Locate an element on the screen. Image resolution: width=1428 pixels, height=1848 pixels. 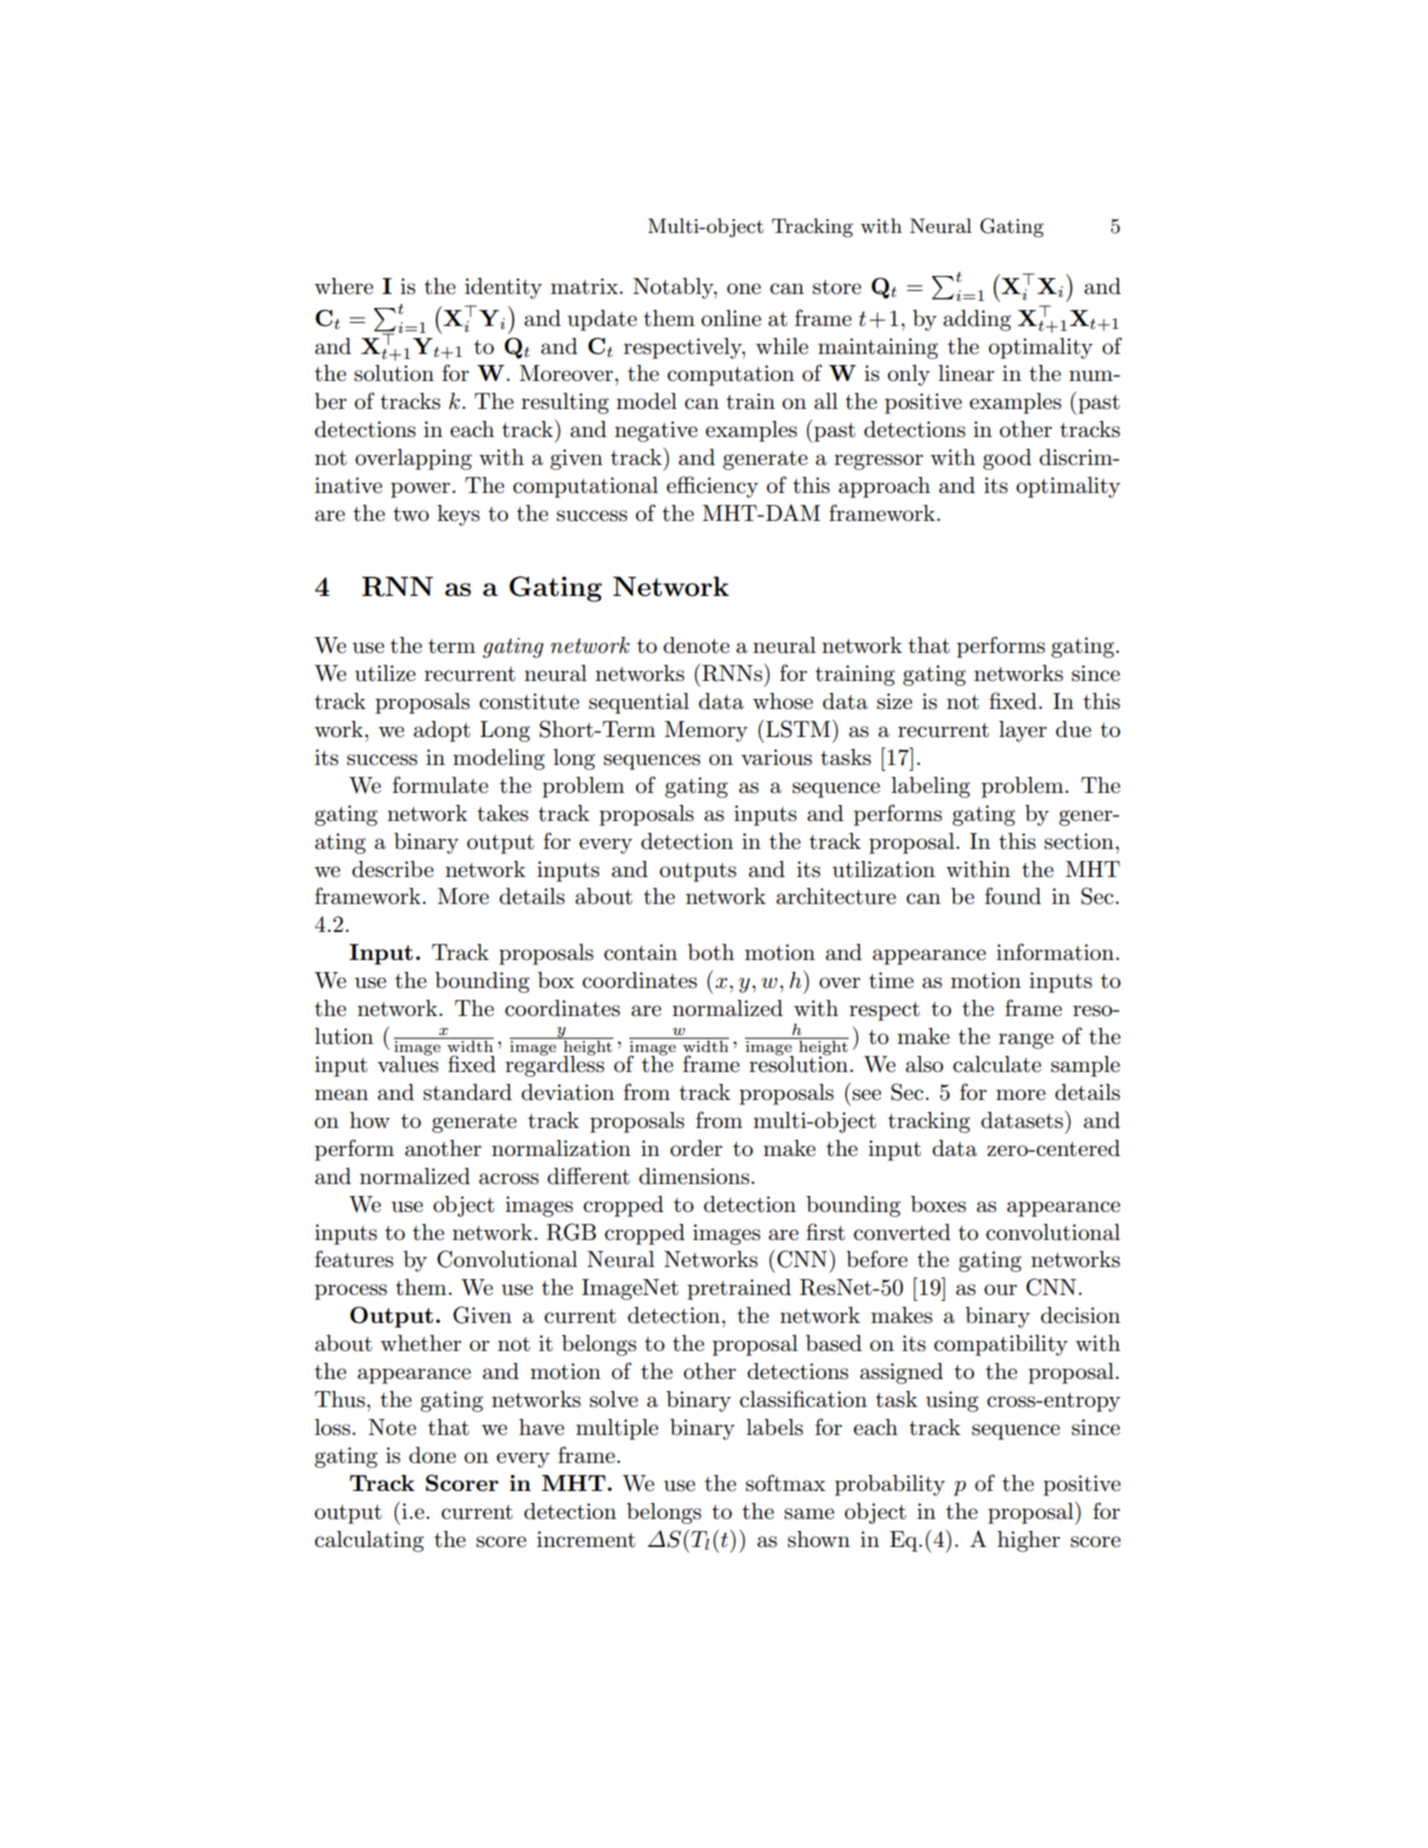
online is located at coordinates (731, 318).
